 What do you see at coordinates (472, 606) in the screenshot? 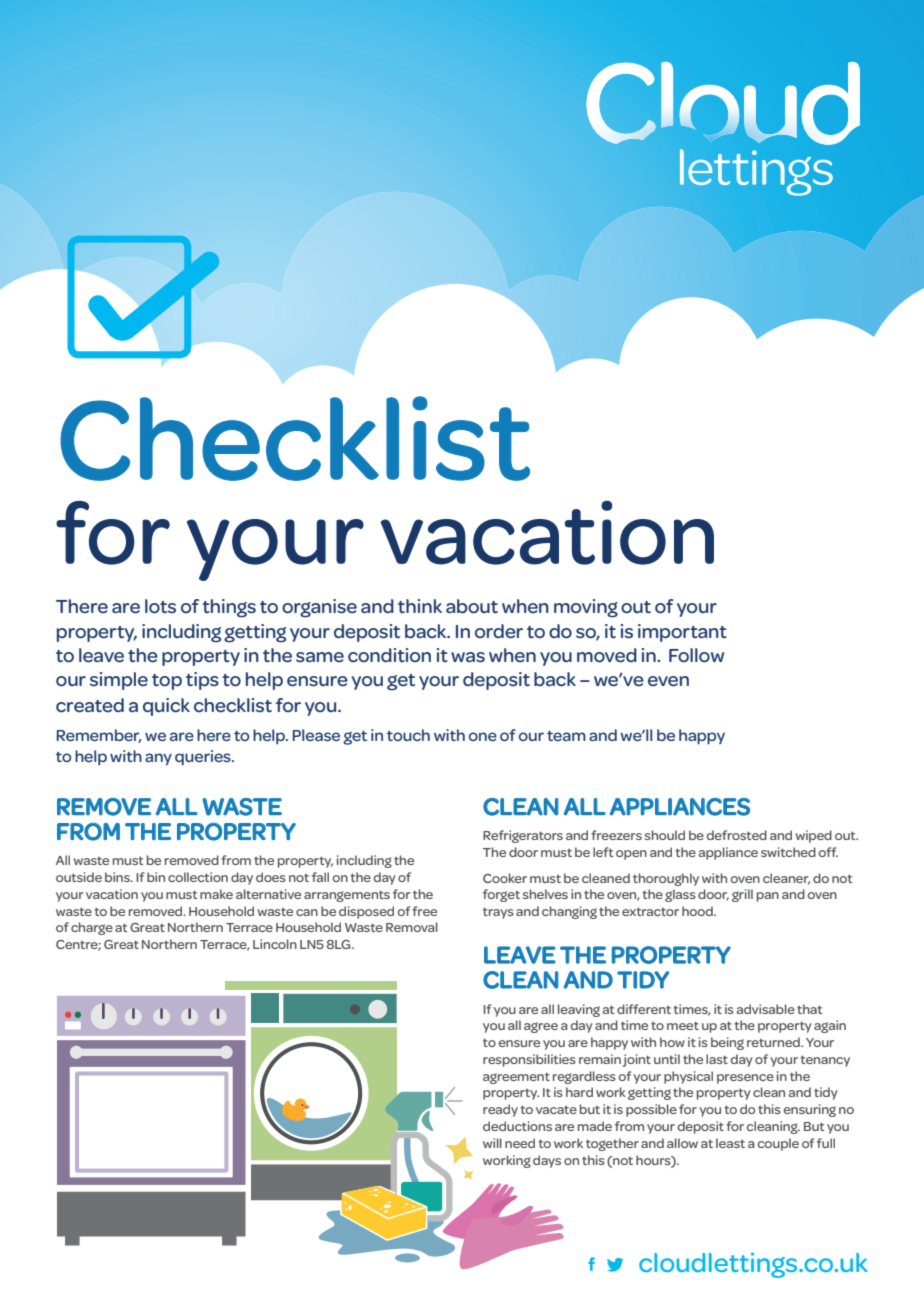
I see `about` at bounding box center [472, 606].
